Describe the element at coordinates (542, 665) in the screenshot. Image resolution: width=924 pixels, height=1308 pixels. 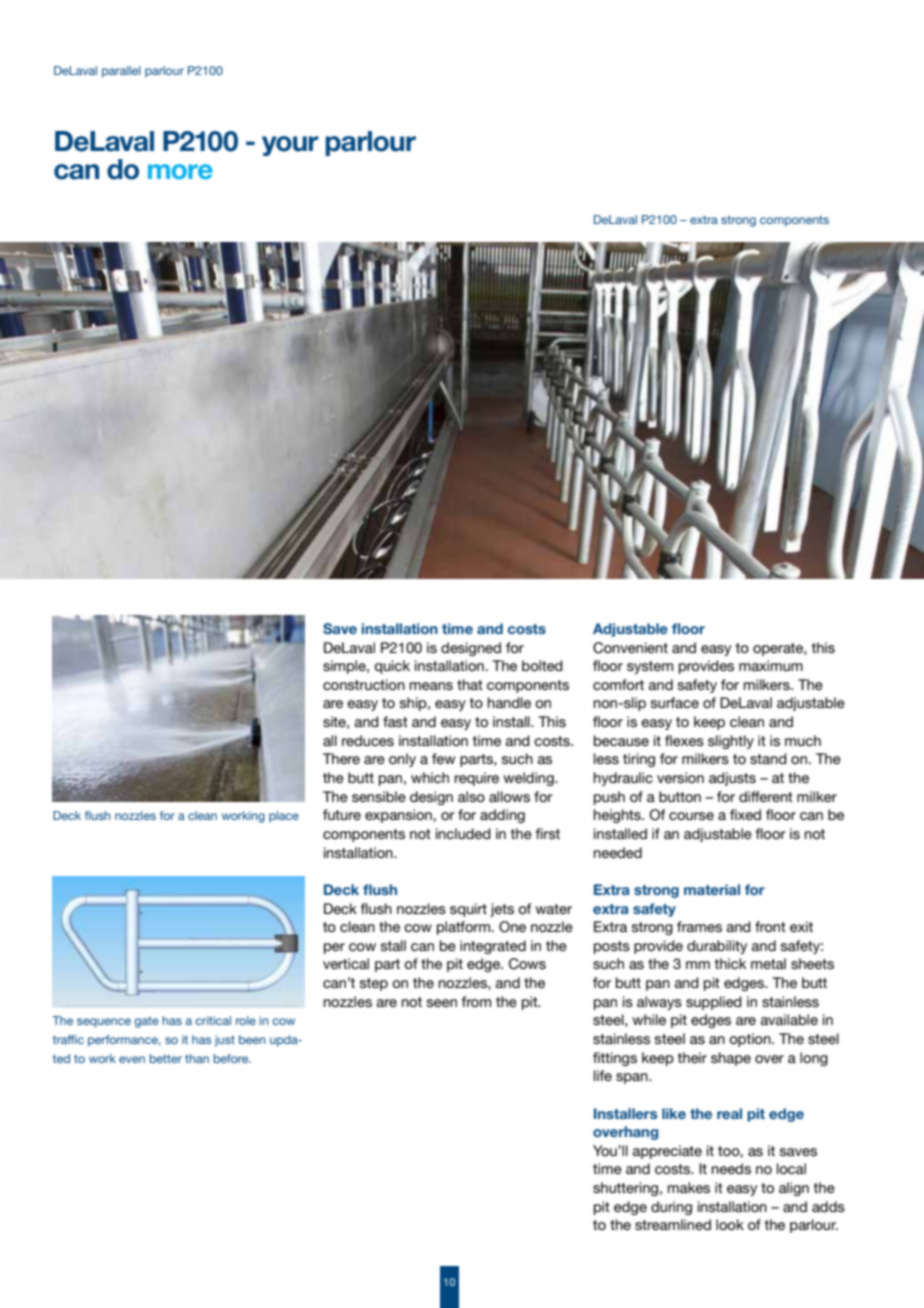
I see `bolted` at that location.
